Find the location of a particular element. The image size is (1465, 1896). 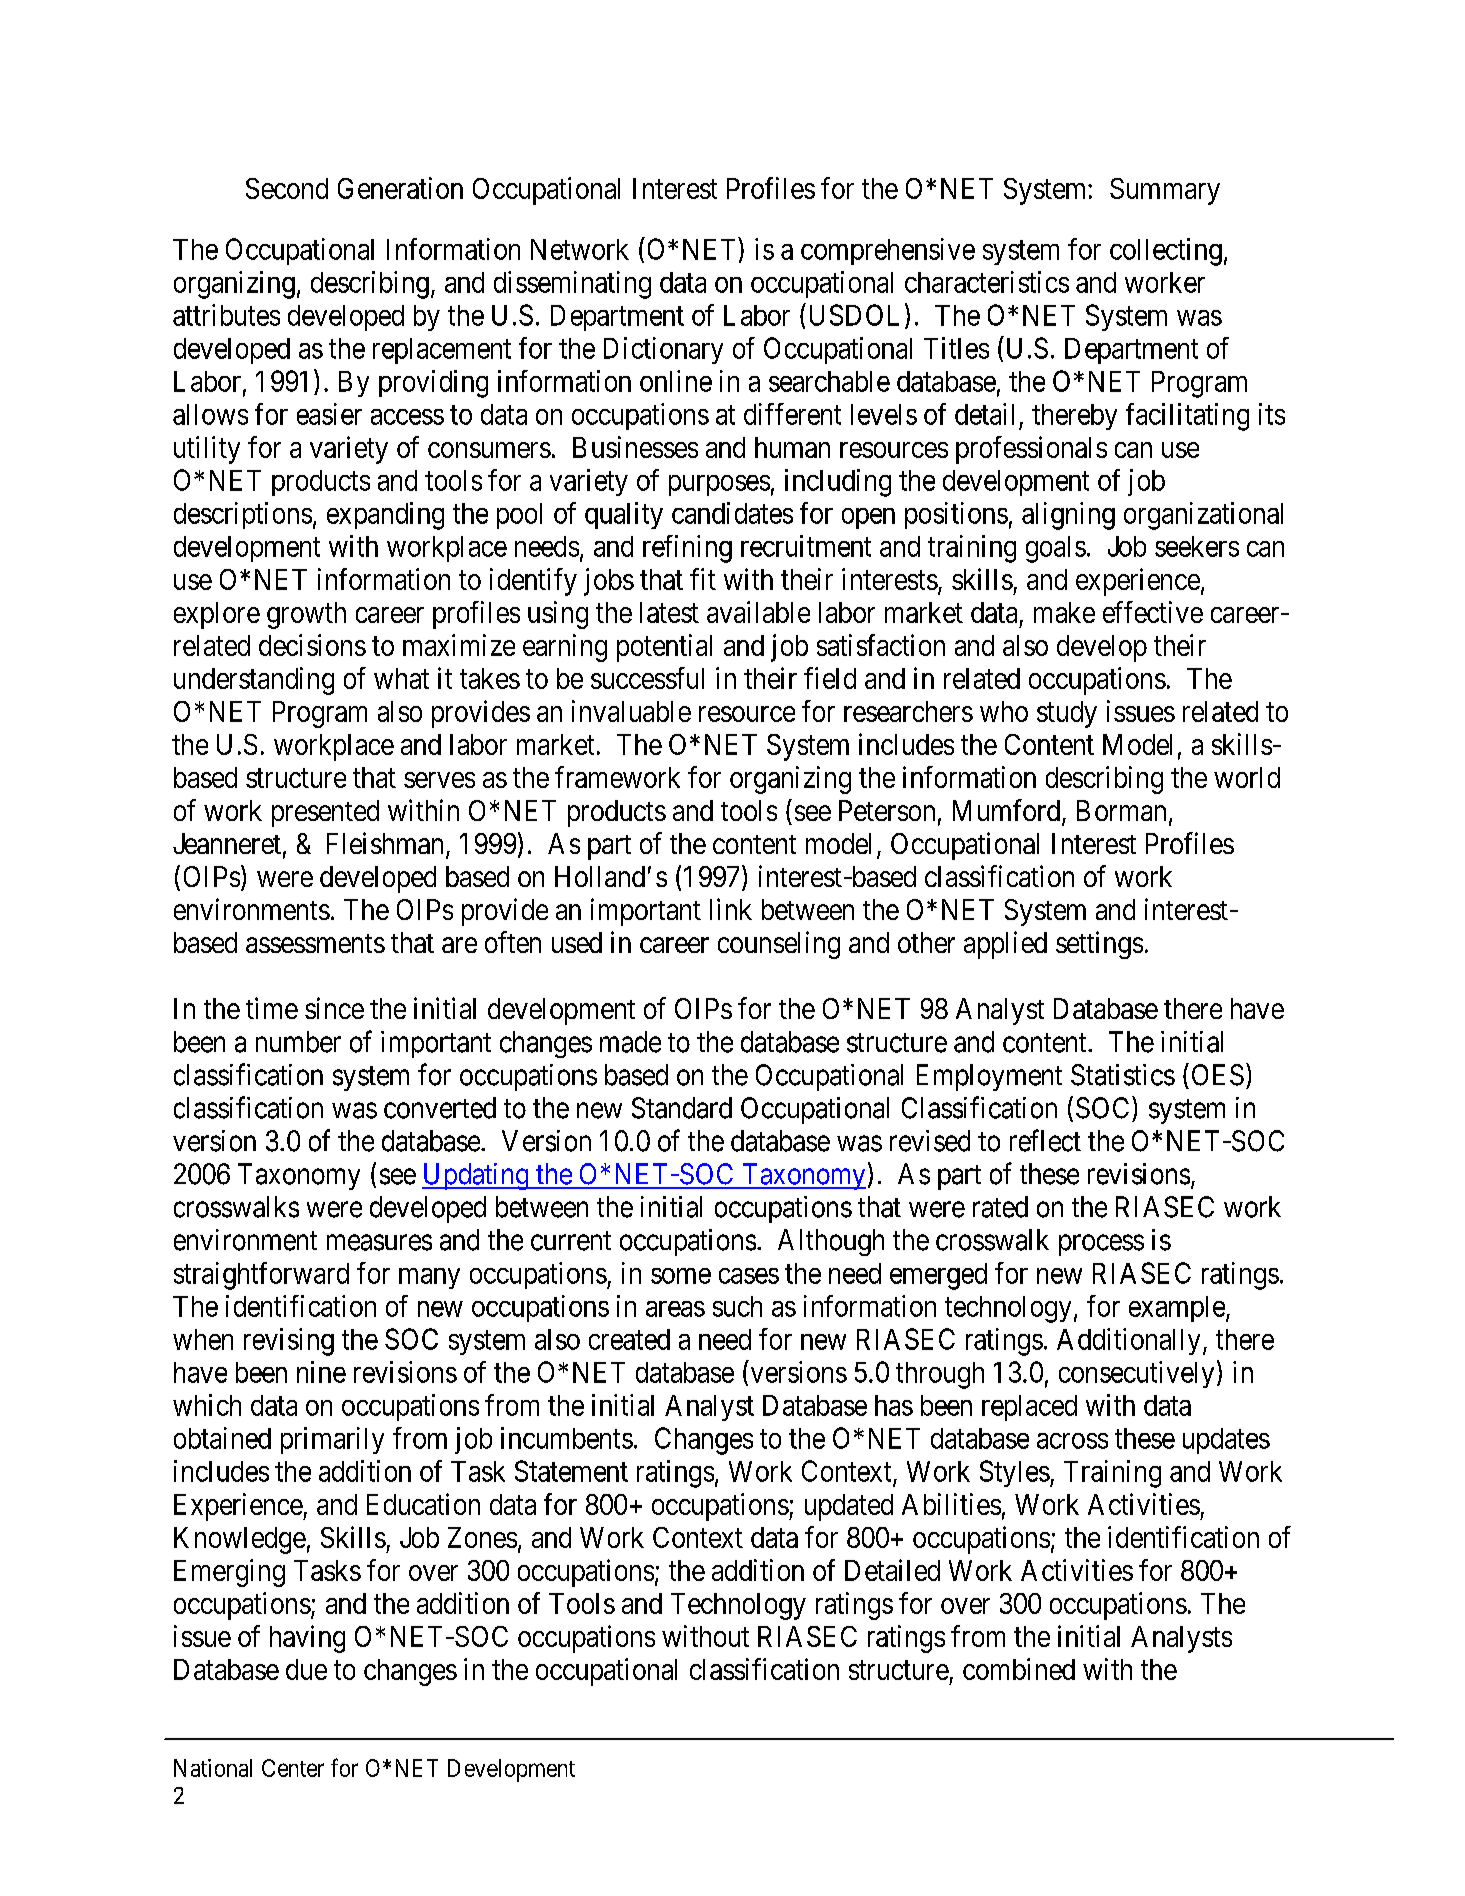

counseling is located at coordinates (779, 945).
